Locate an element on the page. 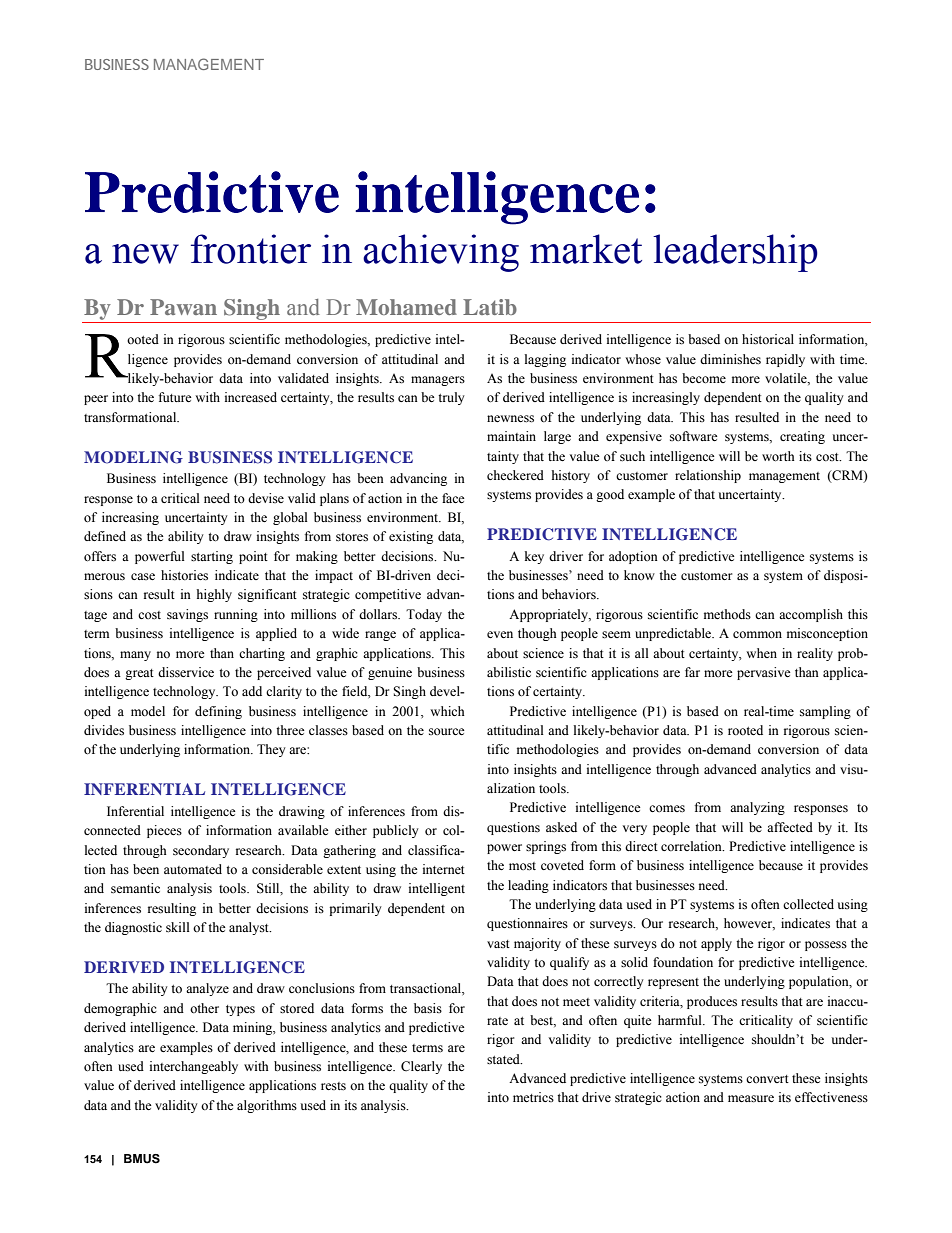 This image has height=1233, width=952. which is located at coordinates (447, 711).
